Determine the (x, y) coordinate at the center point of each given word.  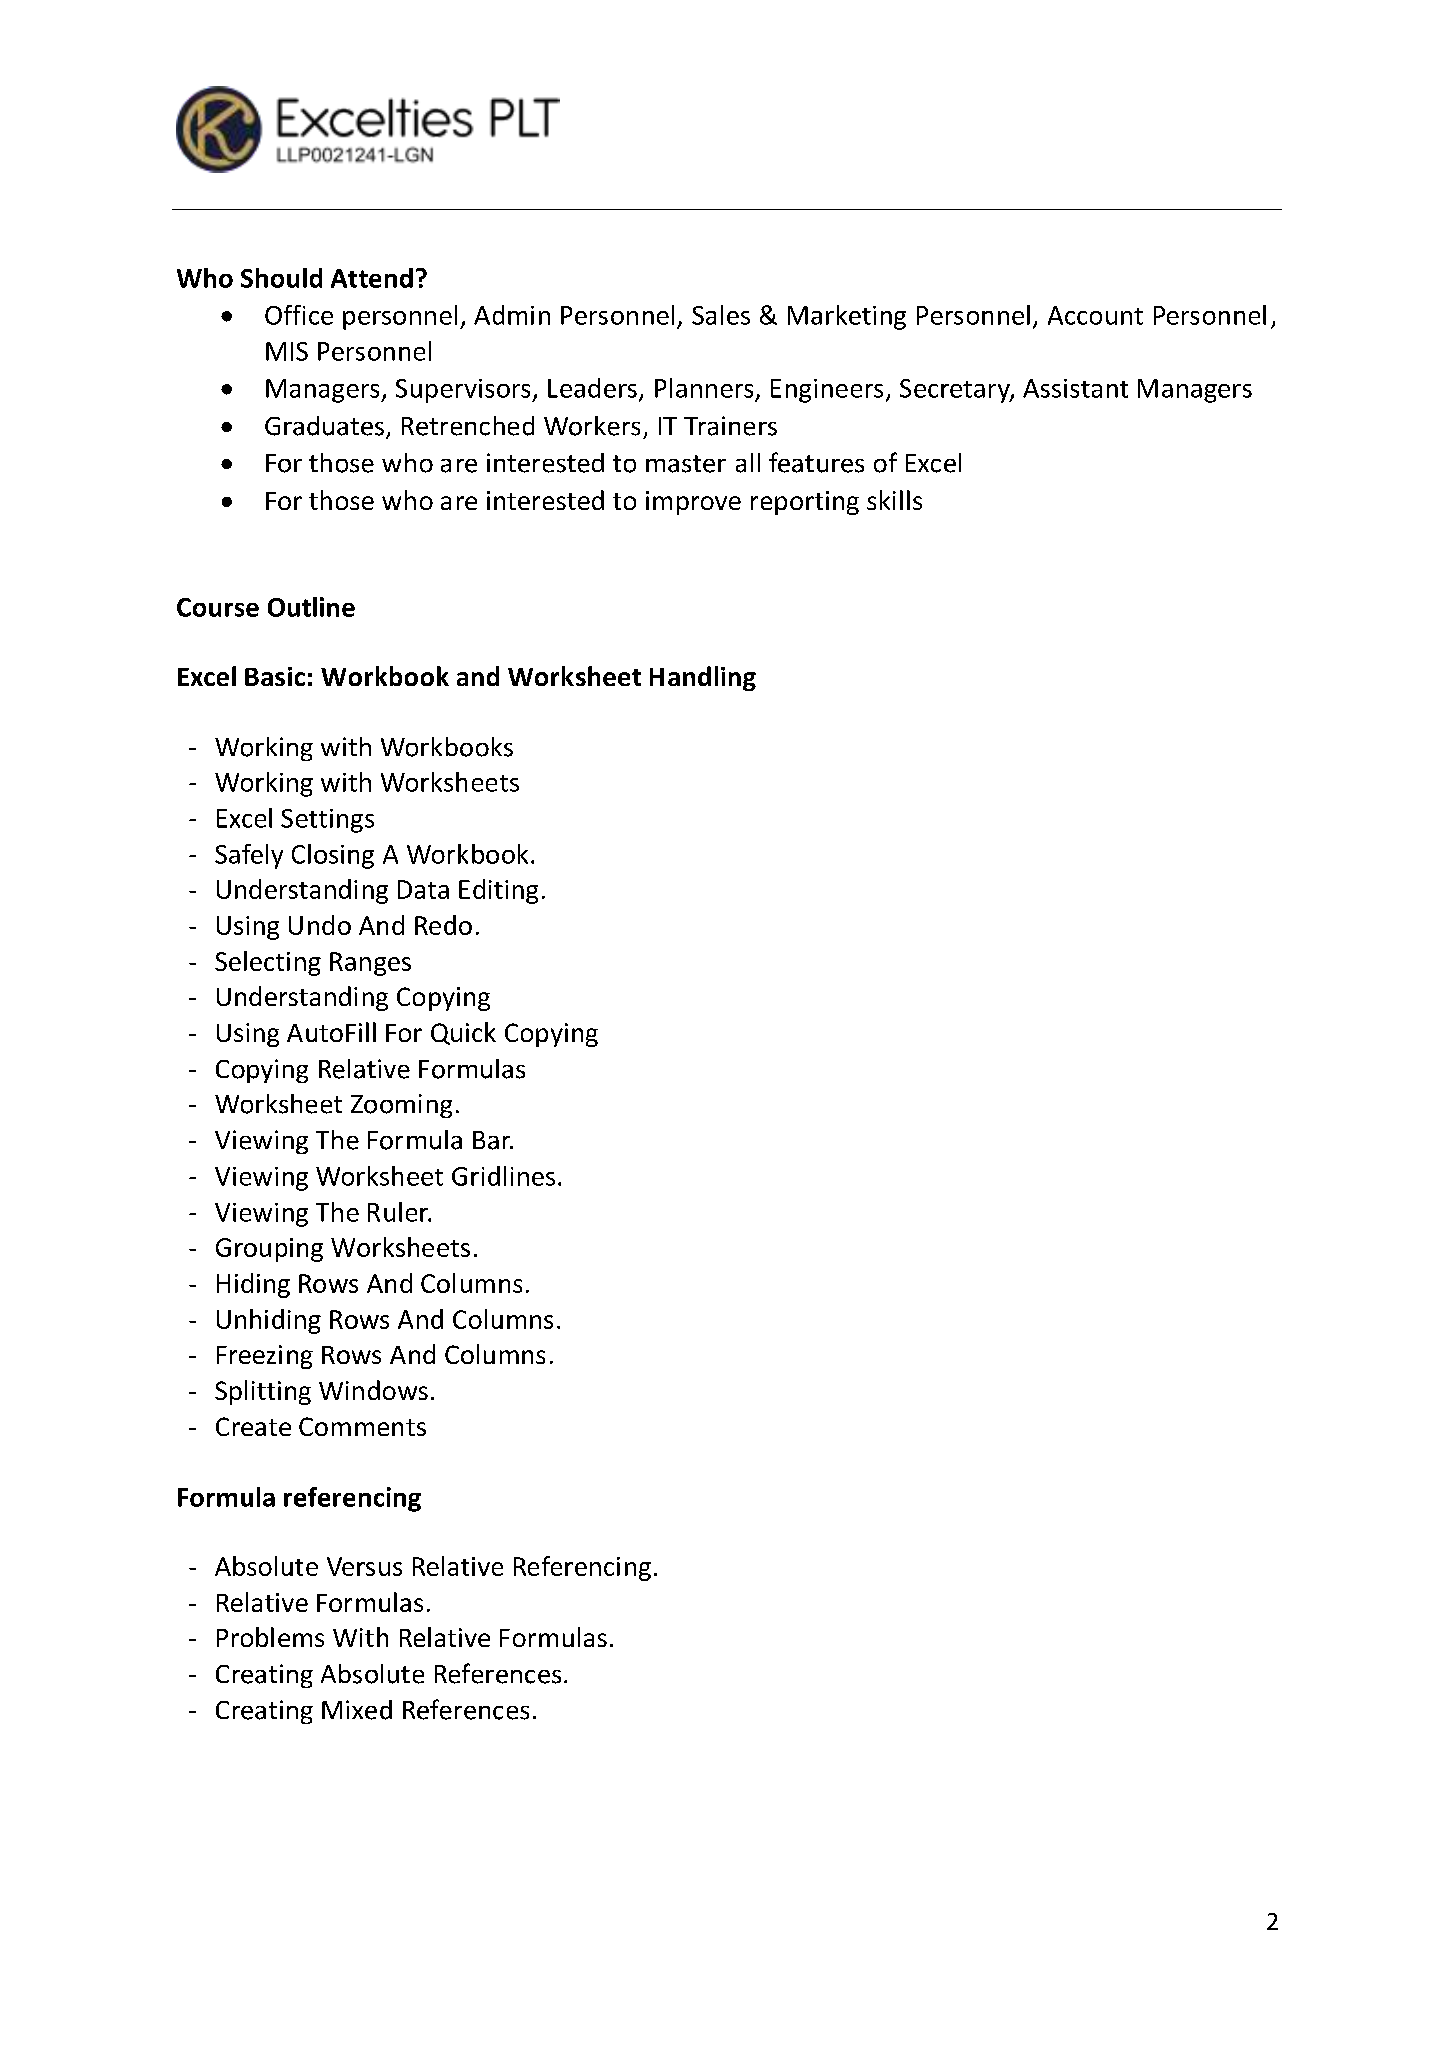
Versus (364, 1566)
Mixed (357, 1710)
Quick (463, 1033)
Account (1095, 315)
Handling (703, 678)
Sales (721, 315)
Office (299, 315)
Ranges (370, 964)
